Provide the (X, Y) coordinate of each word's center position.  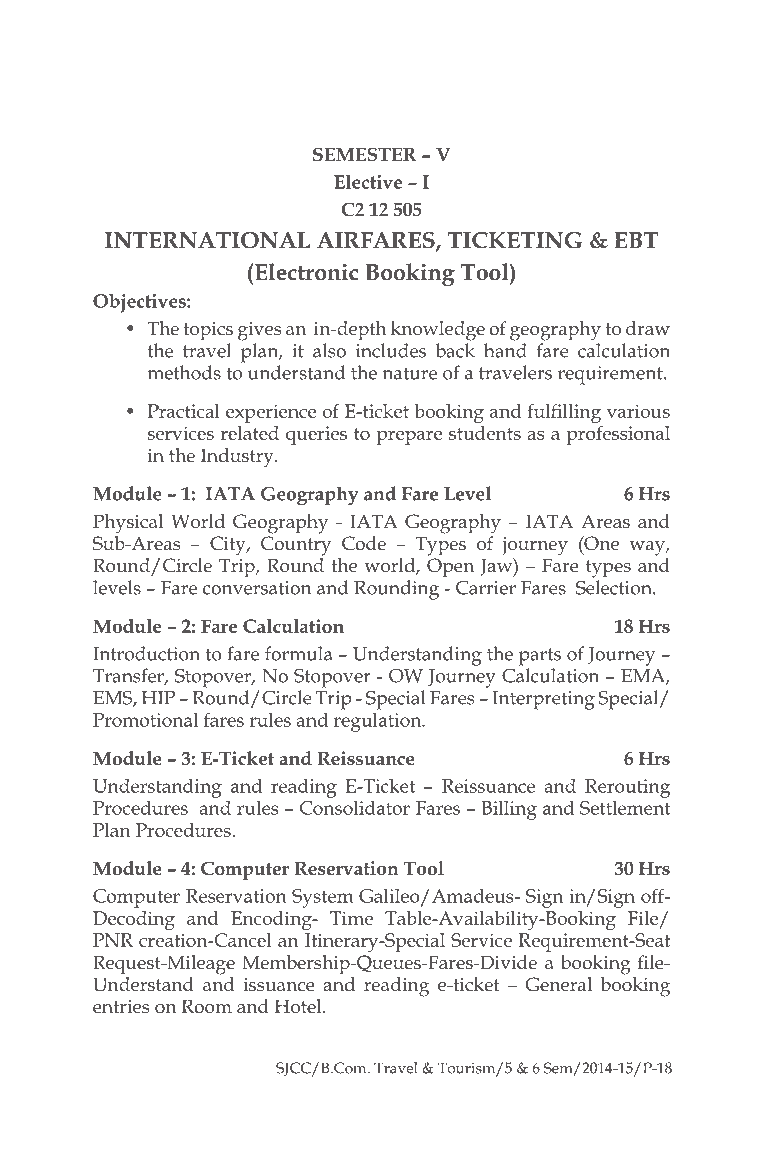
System (323, 898)
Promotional (145, 719)
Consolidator (355, 808)
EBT (636, 240)
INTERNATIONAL (207, 240)
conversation (257, 588)
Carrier (486, 588)
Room (207, 1006)
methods (184, 372)
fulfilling (564, 413)
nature (409, 373)
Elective (368, 182)
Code (364, 543)
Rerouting (627, 788)
